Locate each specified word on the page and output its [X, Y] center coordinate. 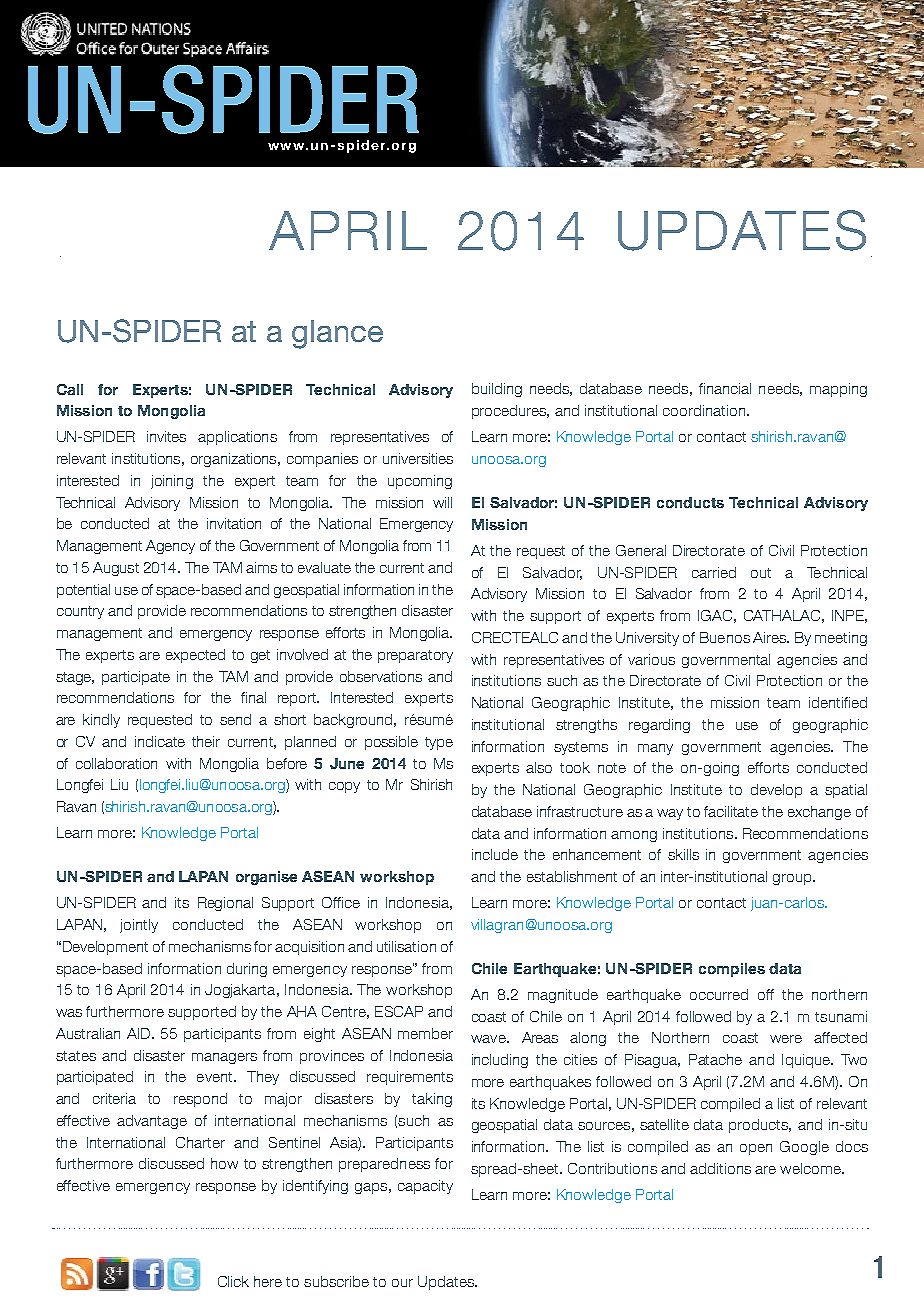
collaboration [116, 763]
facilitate [731, 811]
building [497, 390]
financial [725, 388]
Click [233, 1281]
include [495, 854]
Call [70, 389]
